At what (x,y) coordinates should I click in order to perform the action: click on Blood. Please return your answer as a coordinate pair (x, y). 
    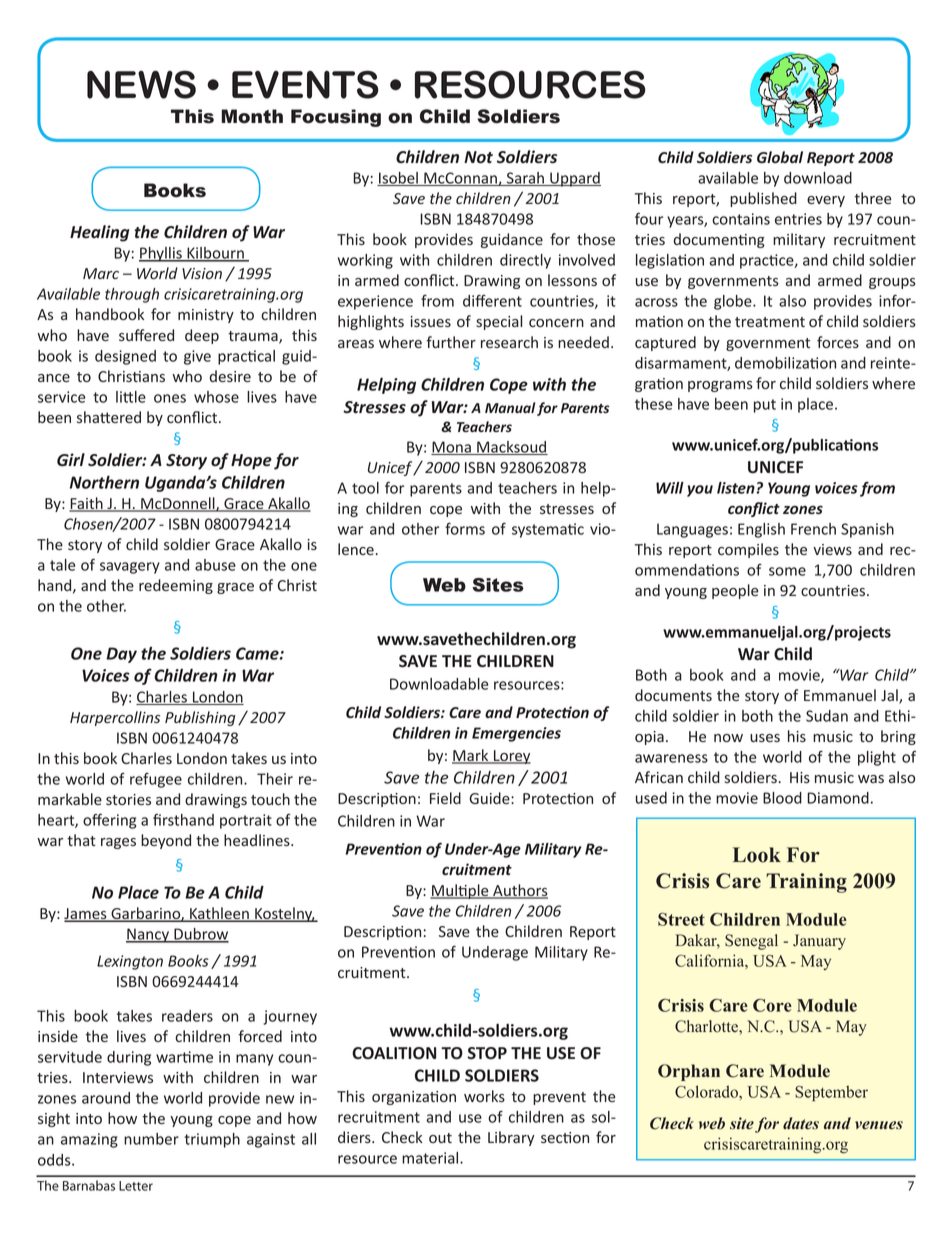
    Looking at the image, I should click on (782, 798).
